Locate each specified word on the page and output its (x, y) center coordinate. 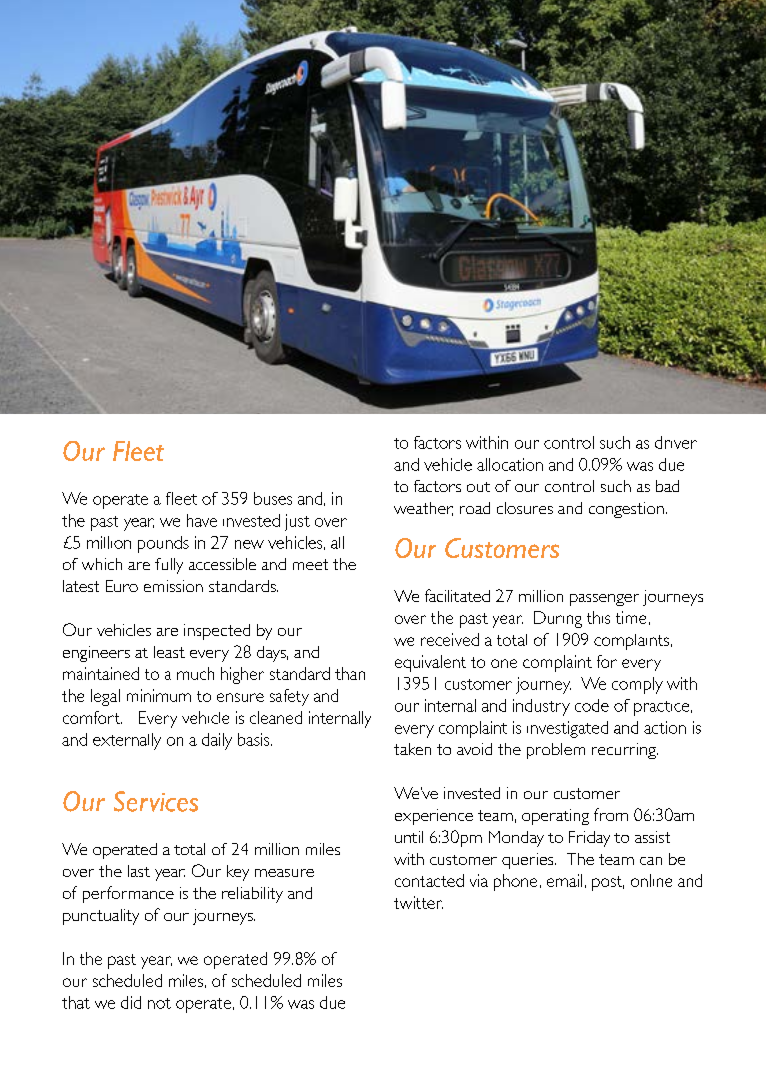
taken (412, 749)
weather (423, 509)
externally (127, 741)
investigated (567, 729)
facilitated (457, 595)
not (159, 1003)
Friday (589, 839)
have (202, 520)
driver (676, 442)
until (409, 837)
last (139, 871)
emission (173, 586)
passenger (604, 600)
